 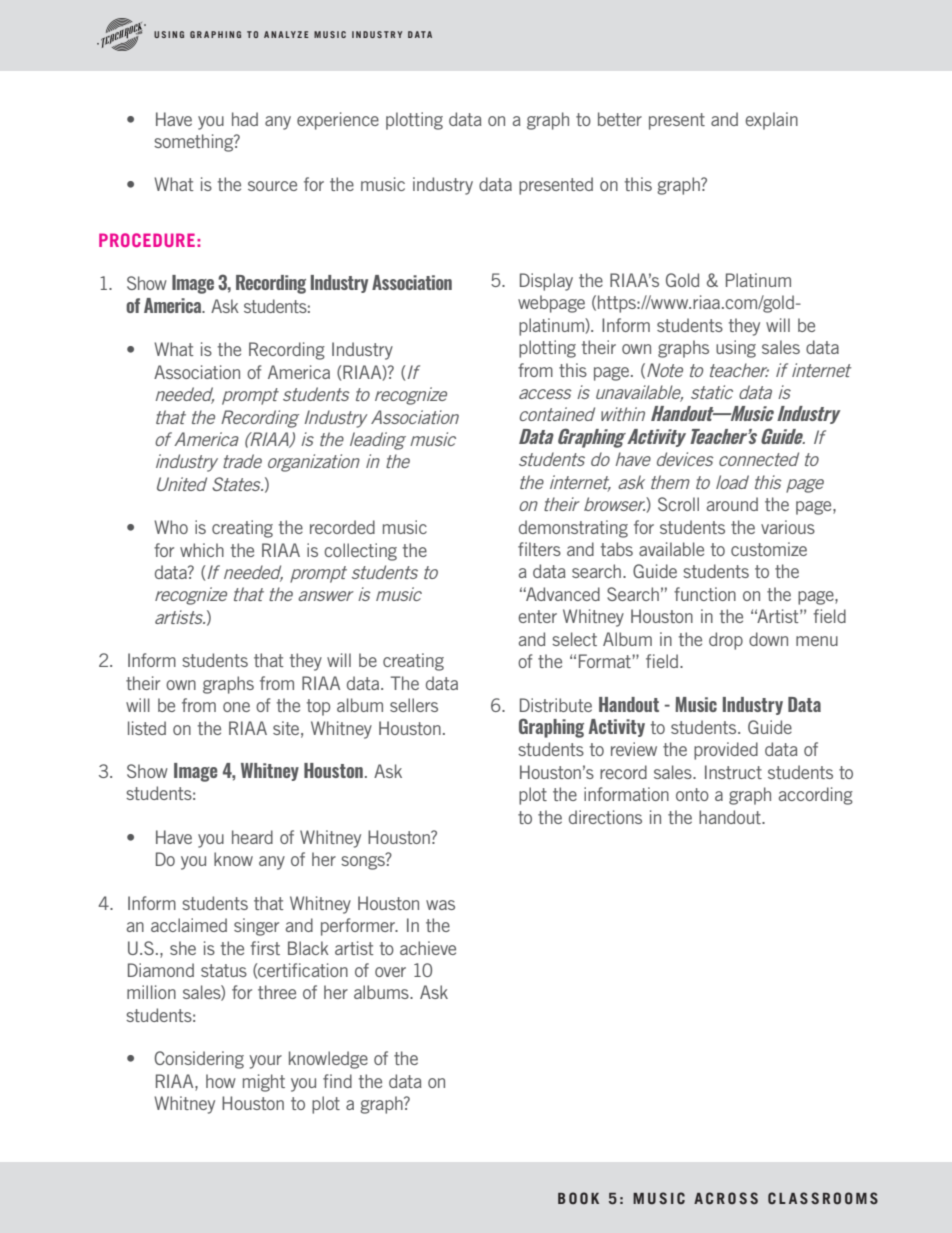 I want to click on might, so click(x=264, y=1083).
